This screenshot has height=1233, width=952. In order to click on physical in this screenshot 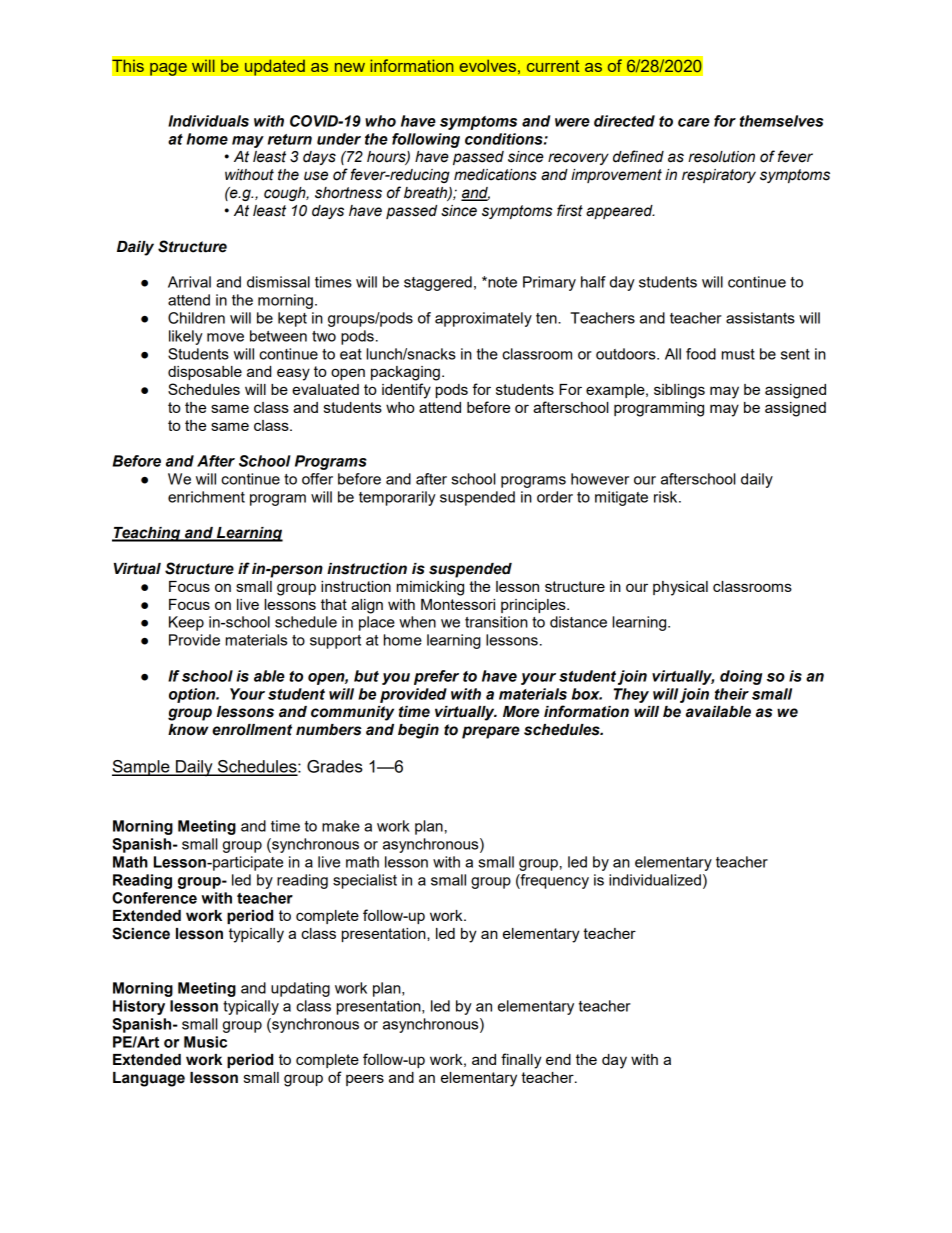, I will do `click(680, 588)`.
